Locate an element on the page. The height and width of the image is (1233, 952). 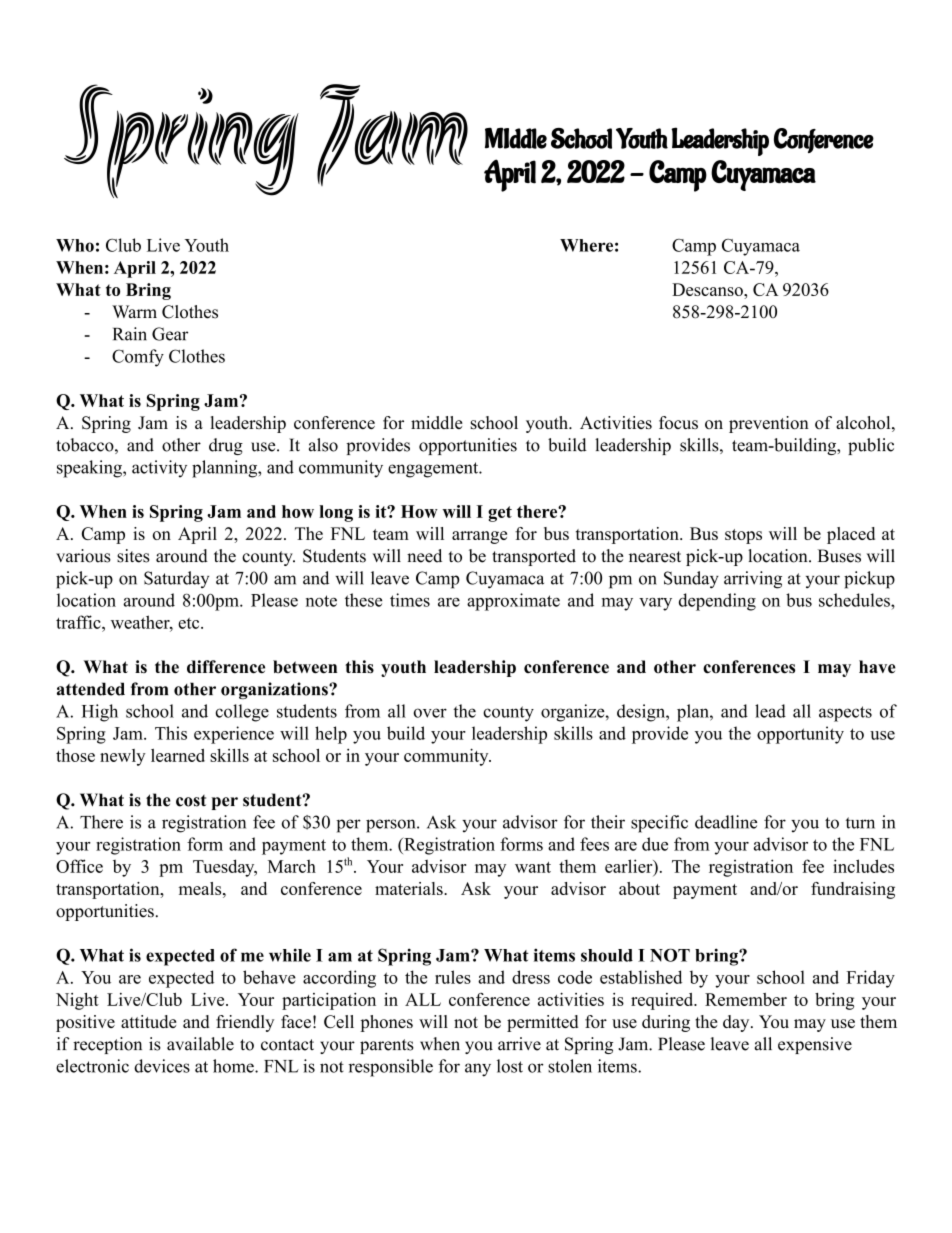
engagement is located at coordinates (434, 470).
